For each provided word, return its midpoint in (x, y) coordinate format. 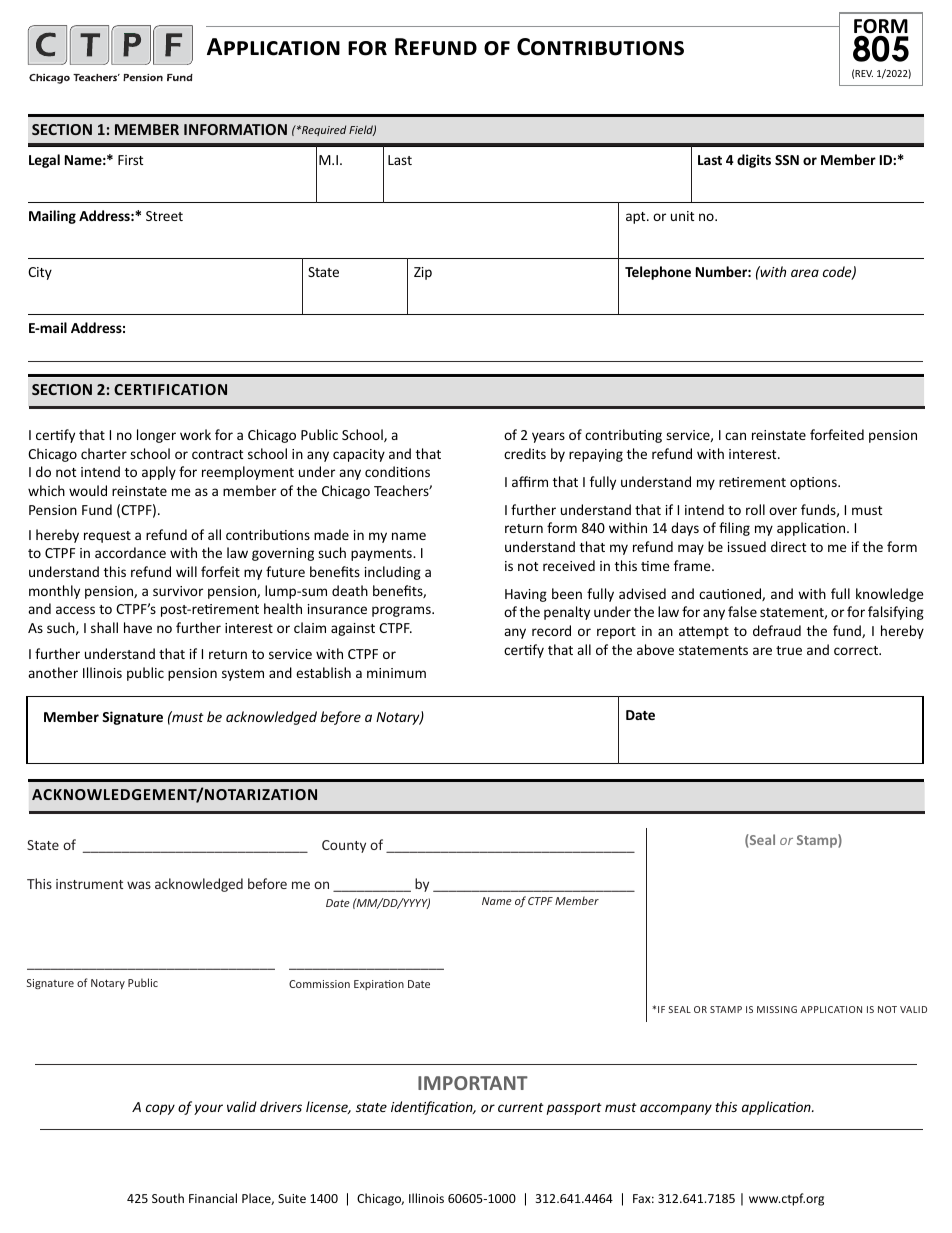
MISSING (777, 1009)
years (548, 437)
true (789, 650)
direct (788, 546)
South (168, 1198)
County (344, 846)
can (735, 436)
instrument (89, 884)
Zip (423, 273)
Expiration (379, 985)
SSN (787, 160)
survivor (178, 591)
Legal (44, 161)
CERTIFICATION (170, 389)
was (139, 885)
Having (526, 595)
